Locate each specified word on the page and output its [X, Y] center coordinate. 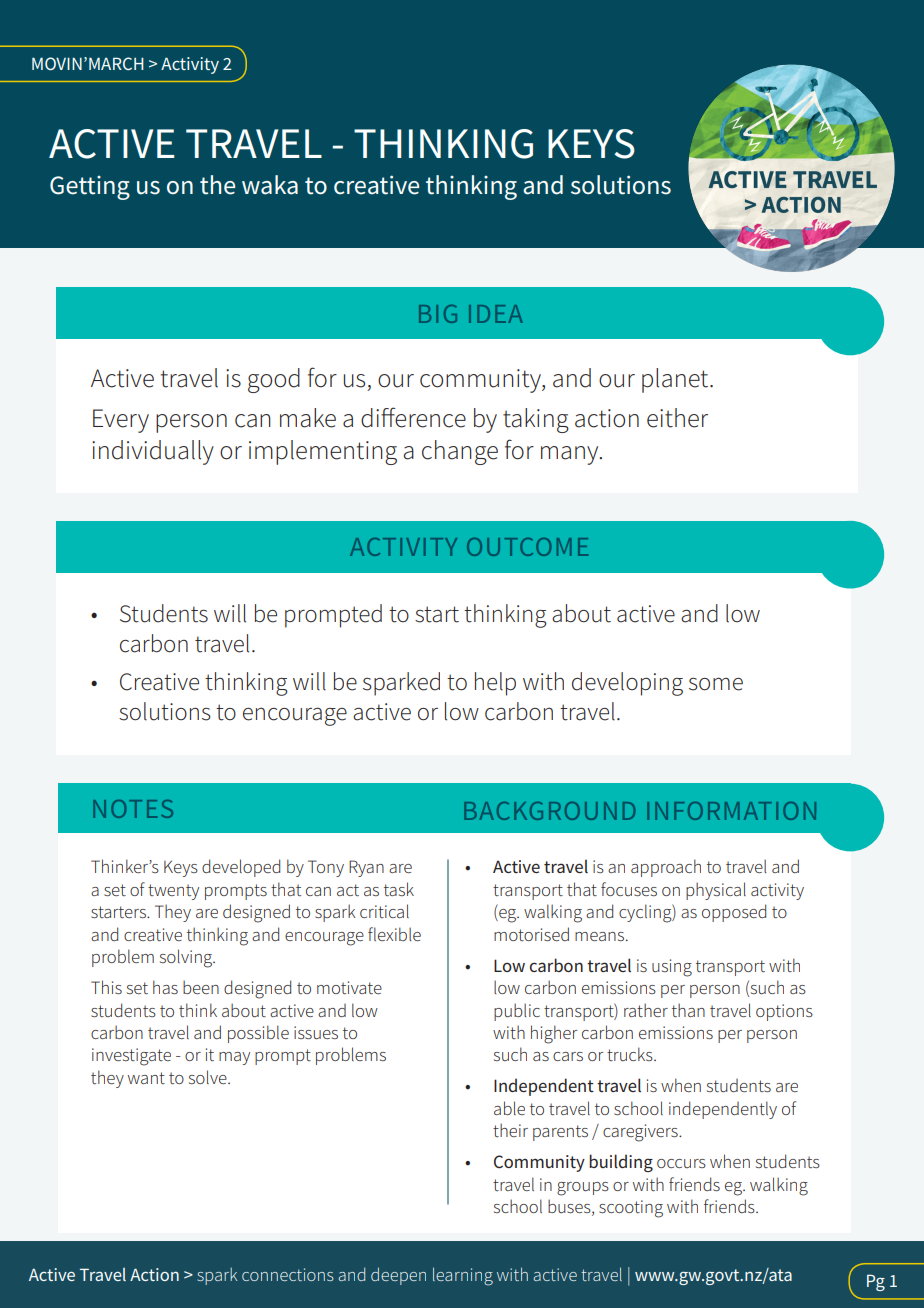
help [495, 684]
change [460, 452]
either [677, 418]
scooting [631, 1209]
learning [463, 1276]
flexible [394, 934]
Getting [90, 188]
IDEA [496, 314]
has [165, 987]
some [716, 684]
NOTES [133, 809]
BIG [438, 314]
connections [288, 1274]
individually [153, 452]
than [688, 1010]
